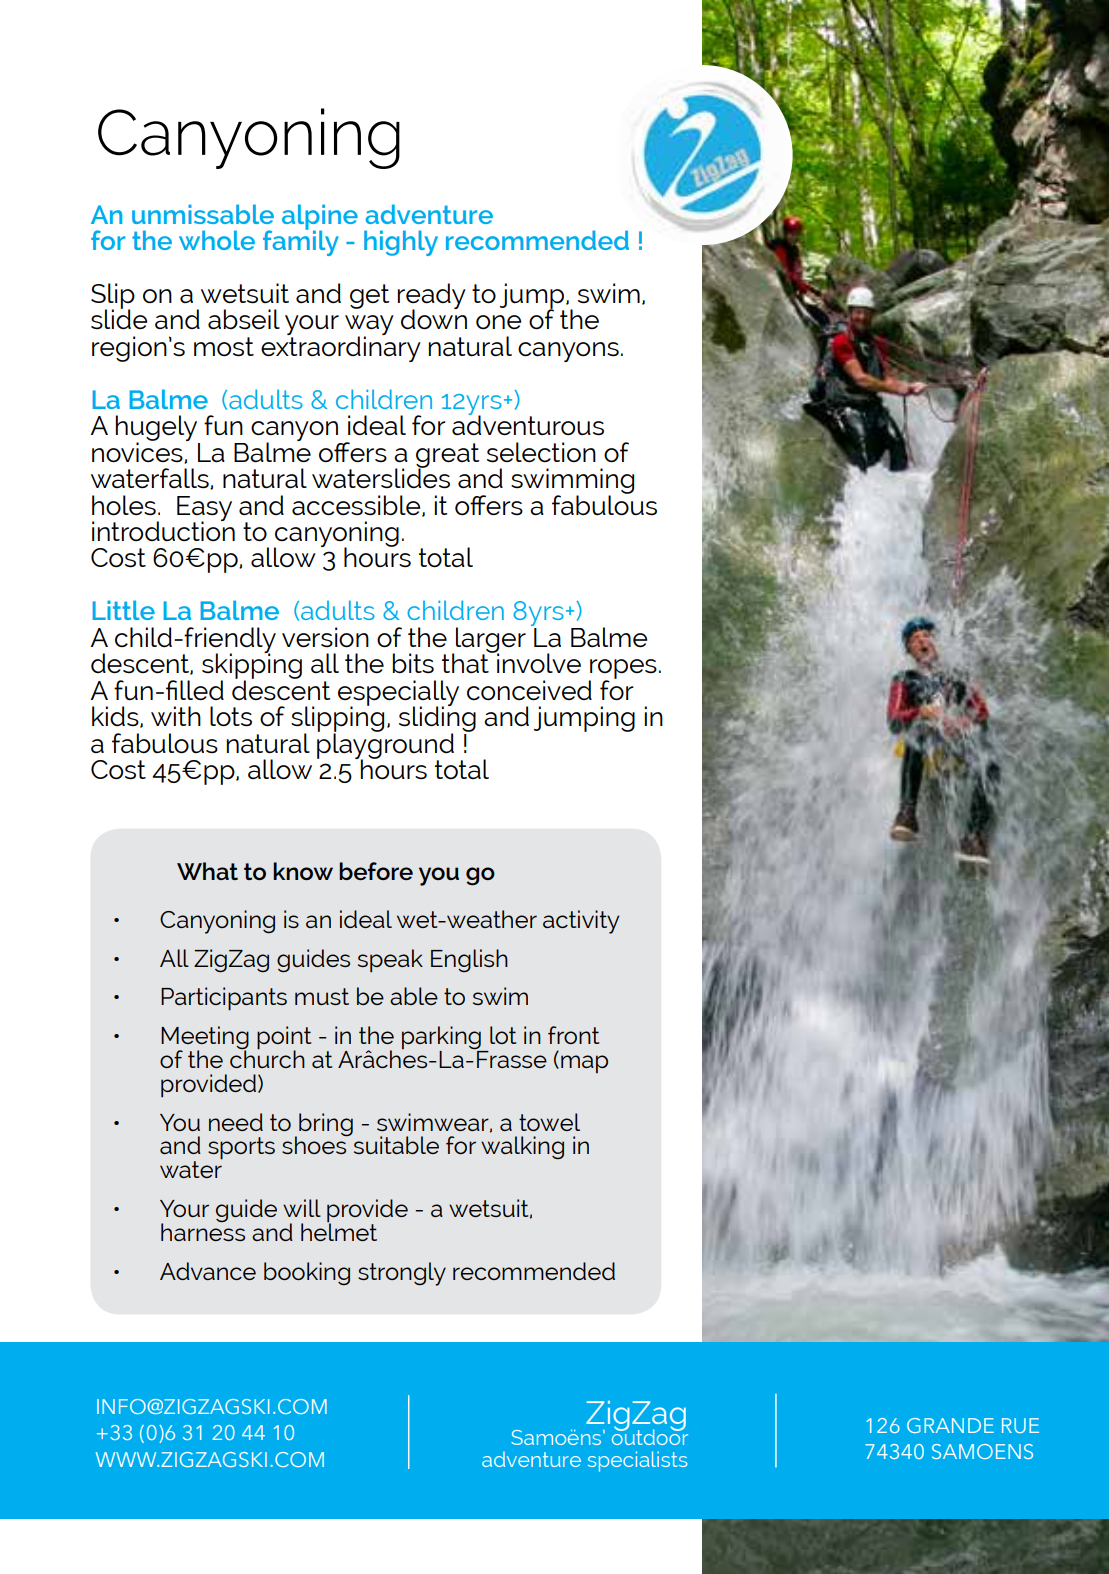 This screenshot has height=1574, width=1109. What do you see at coordinates (208, 1271) in the screenshot?
I see `Advance` at bounding box center [208, 1271].
